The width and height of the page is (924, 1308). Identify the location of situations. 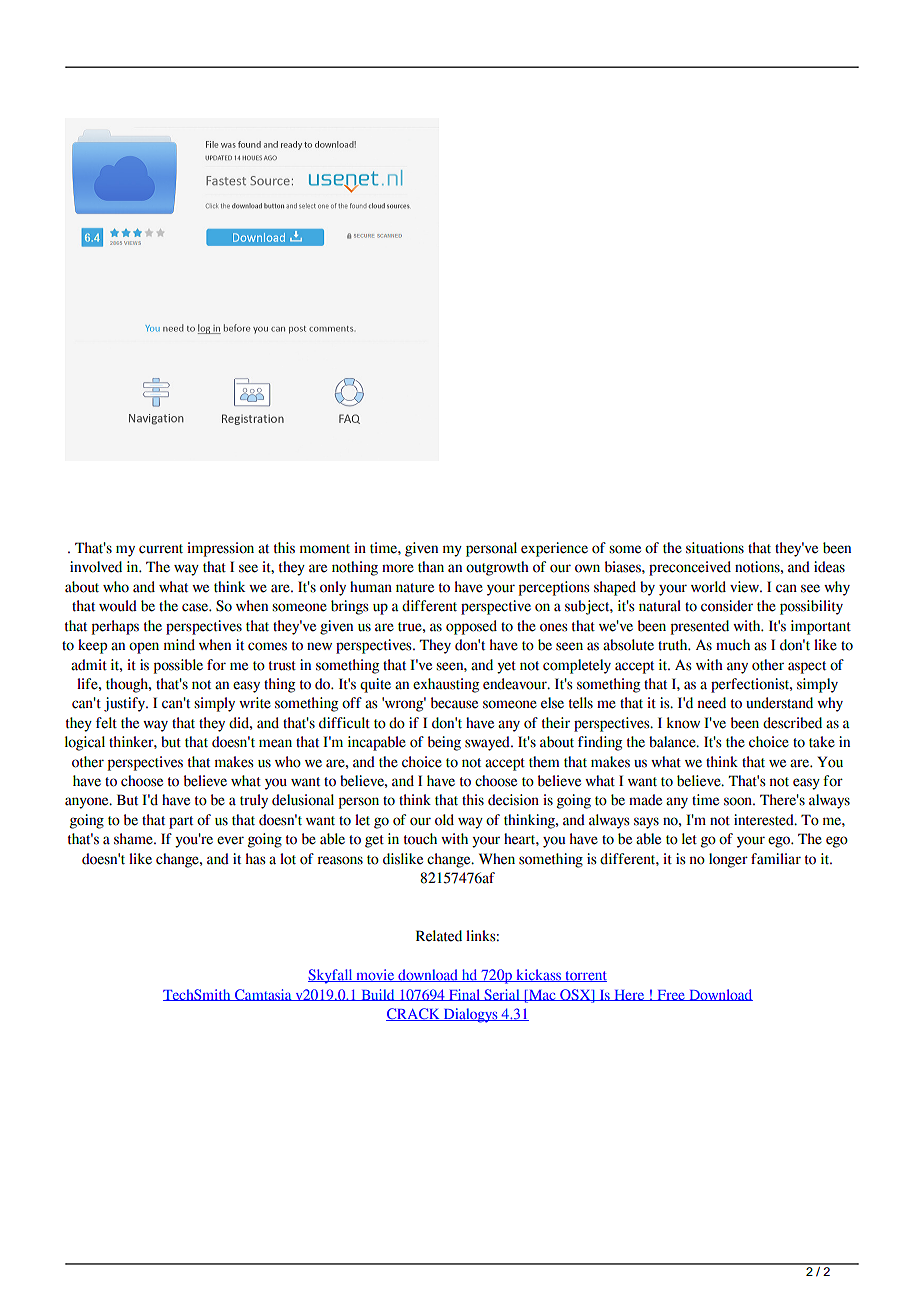
(715, 548).
